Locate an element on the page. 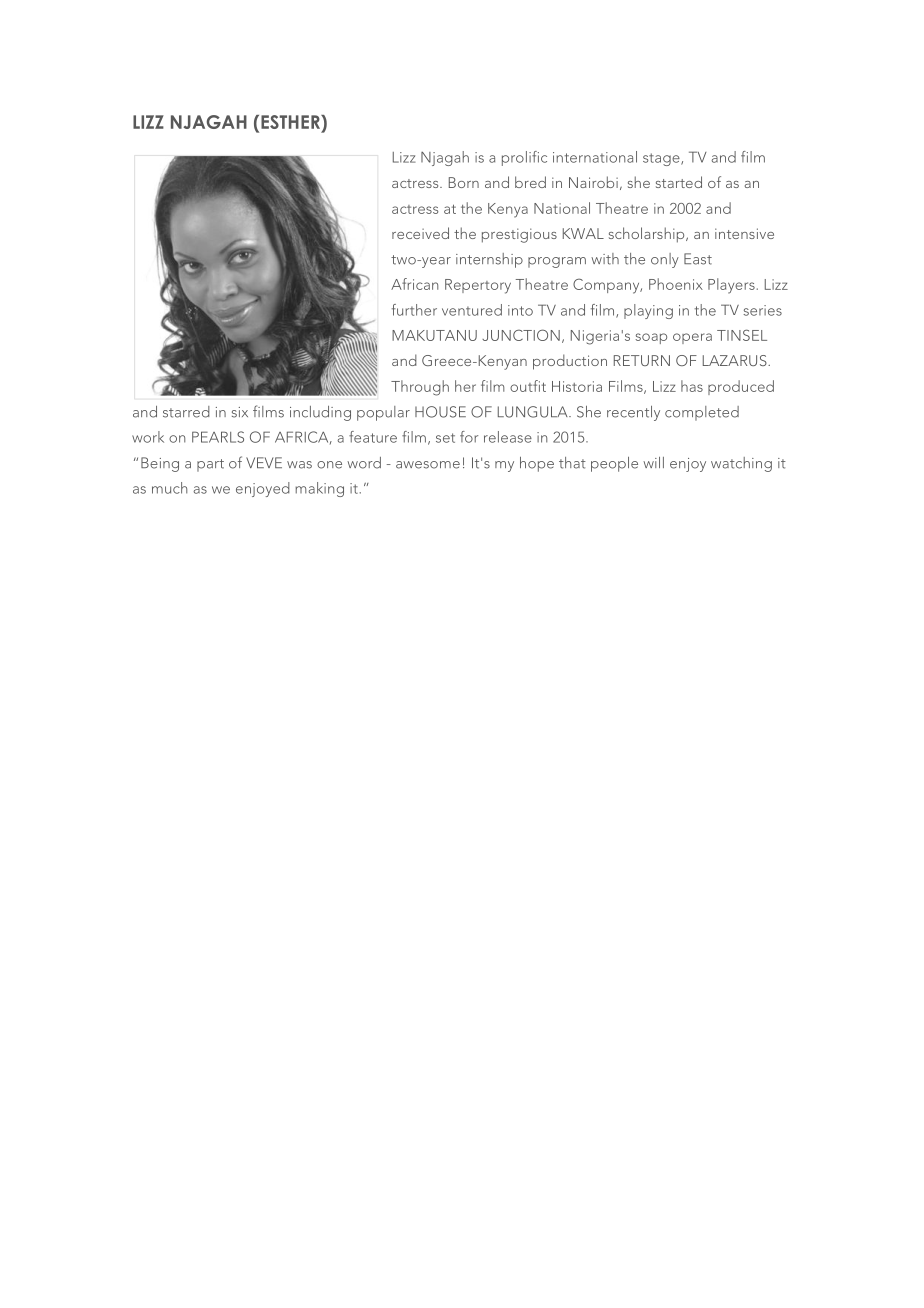 The width and height of the image is (924, 1308). will is located at coordinates (653, 462).
